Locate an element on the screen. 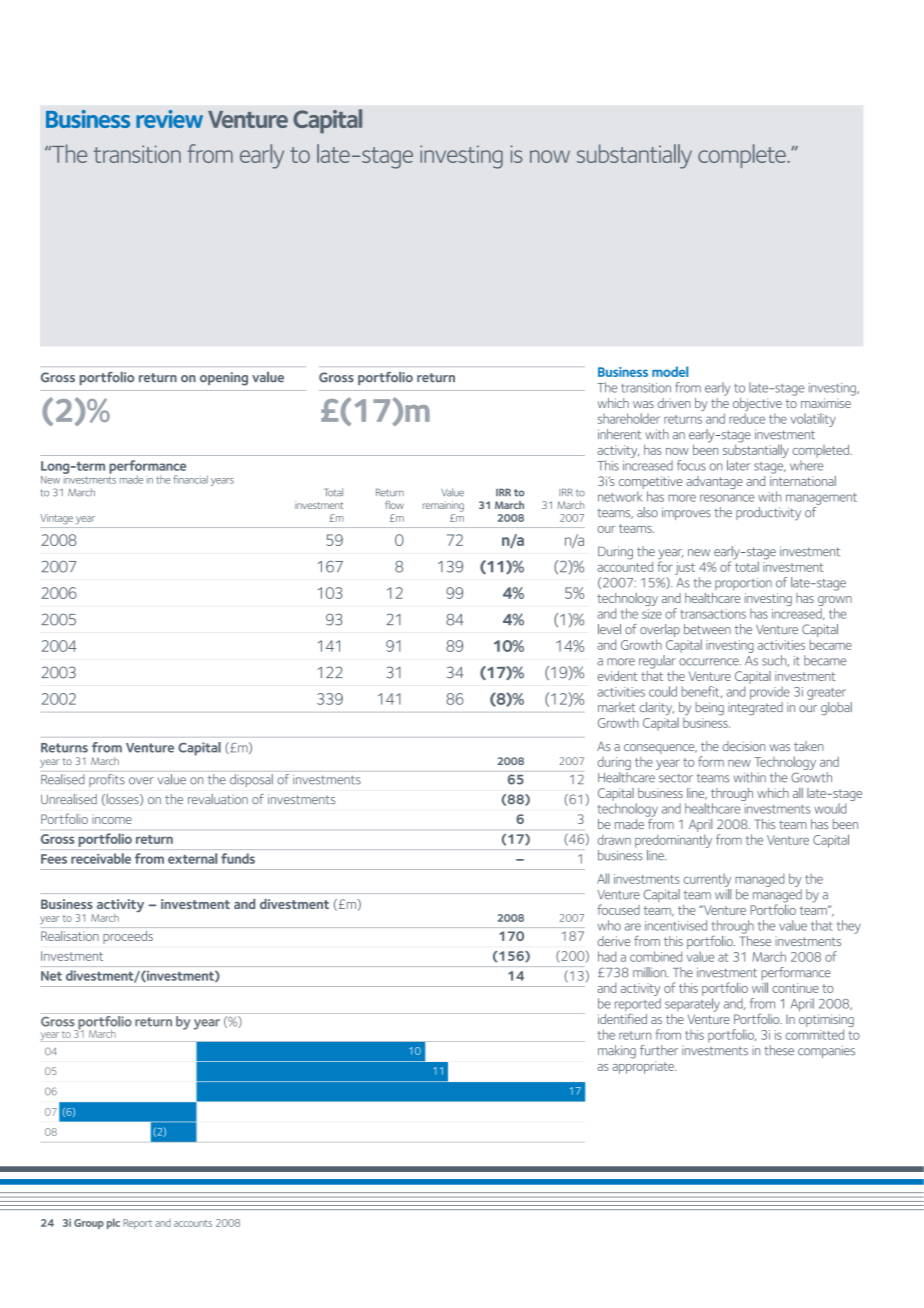 Image resolution: width=924 pixels, height=1308 pixels. review is located at coordinates (169, 119).
